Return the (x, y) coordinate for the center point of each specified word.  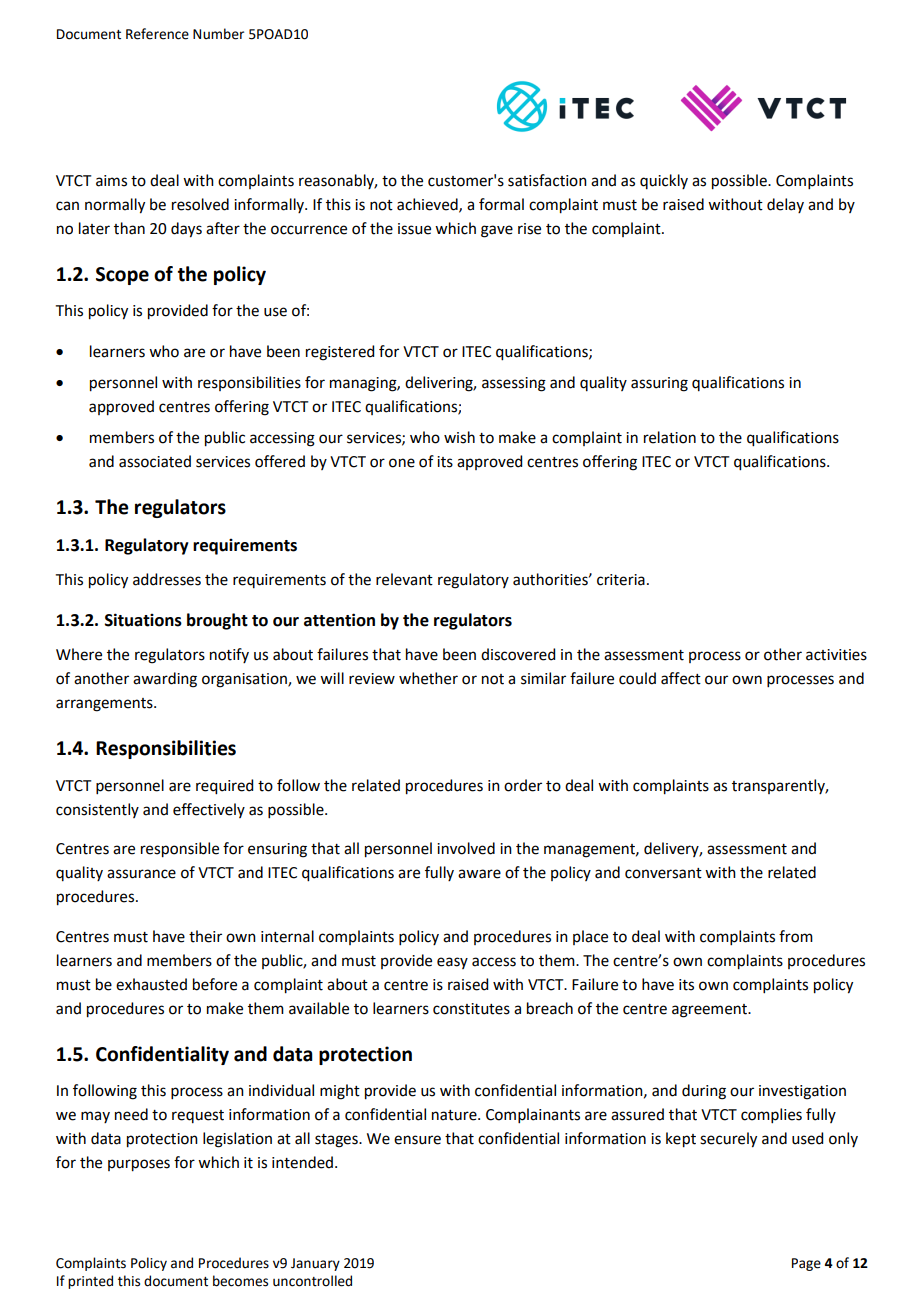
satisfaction (547, 180)
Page (806, 1264)
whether (428, 678)
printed (90, 1282)
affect (681, 678)
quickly (664, 181)
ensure (417, 1140)
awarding (165, 680)
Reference (157, 34)
